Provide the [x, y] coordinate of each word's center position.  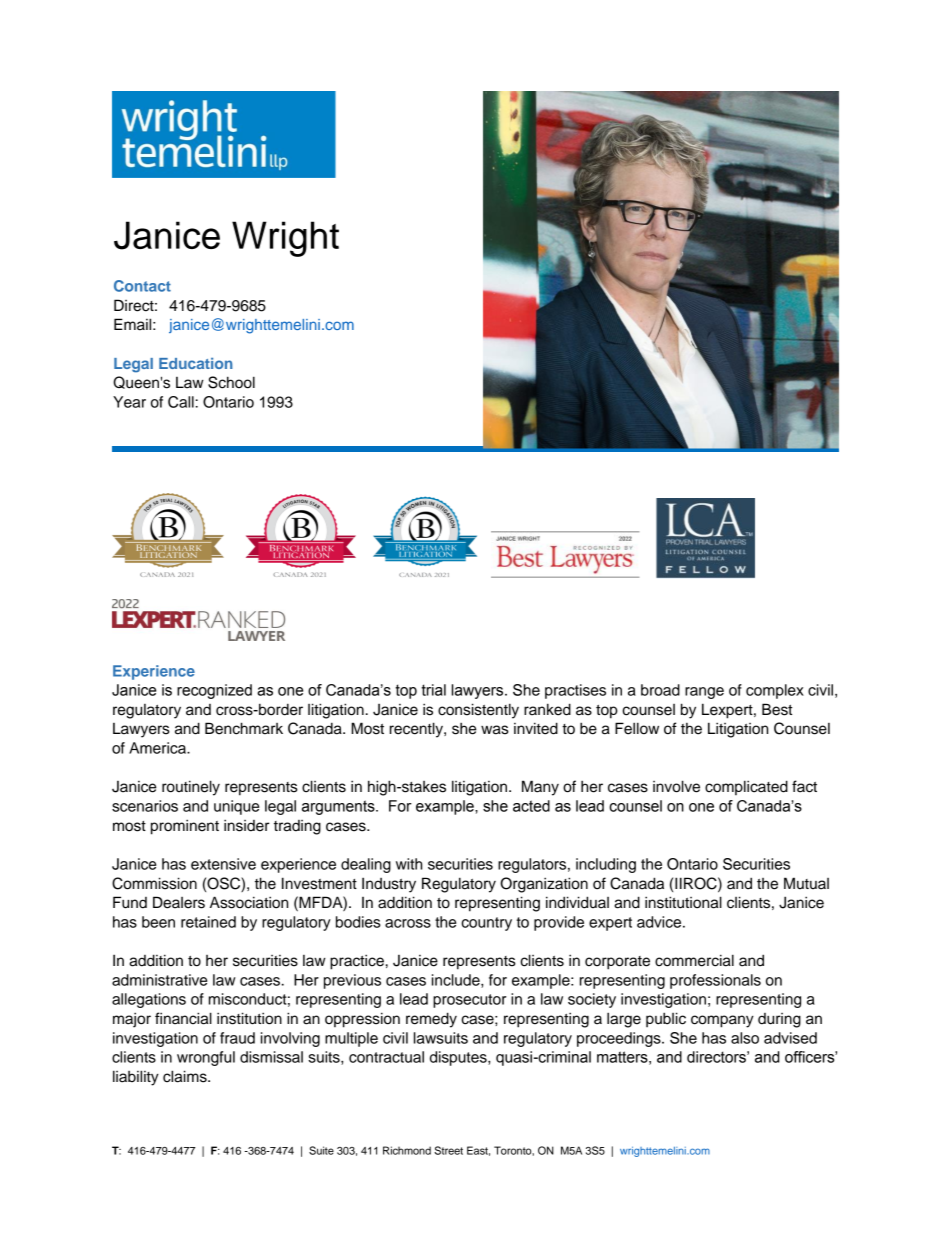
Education [196, 363]
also [745, 1038]
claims [186, 1076]
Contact [142, 286]
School [231, 382]
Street [448, 1150]
